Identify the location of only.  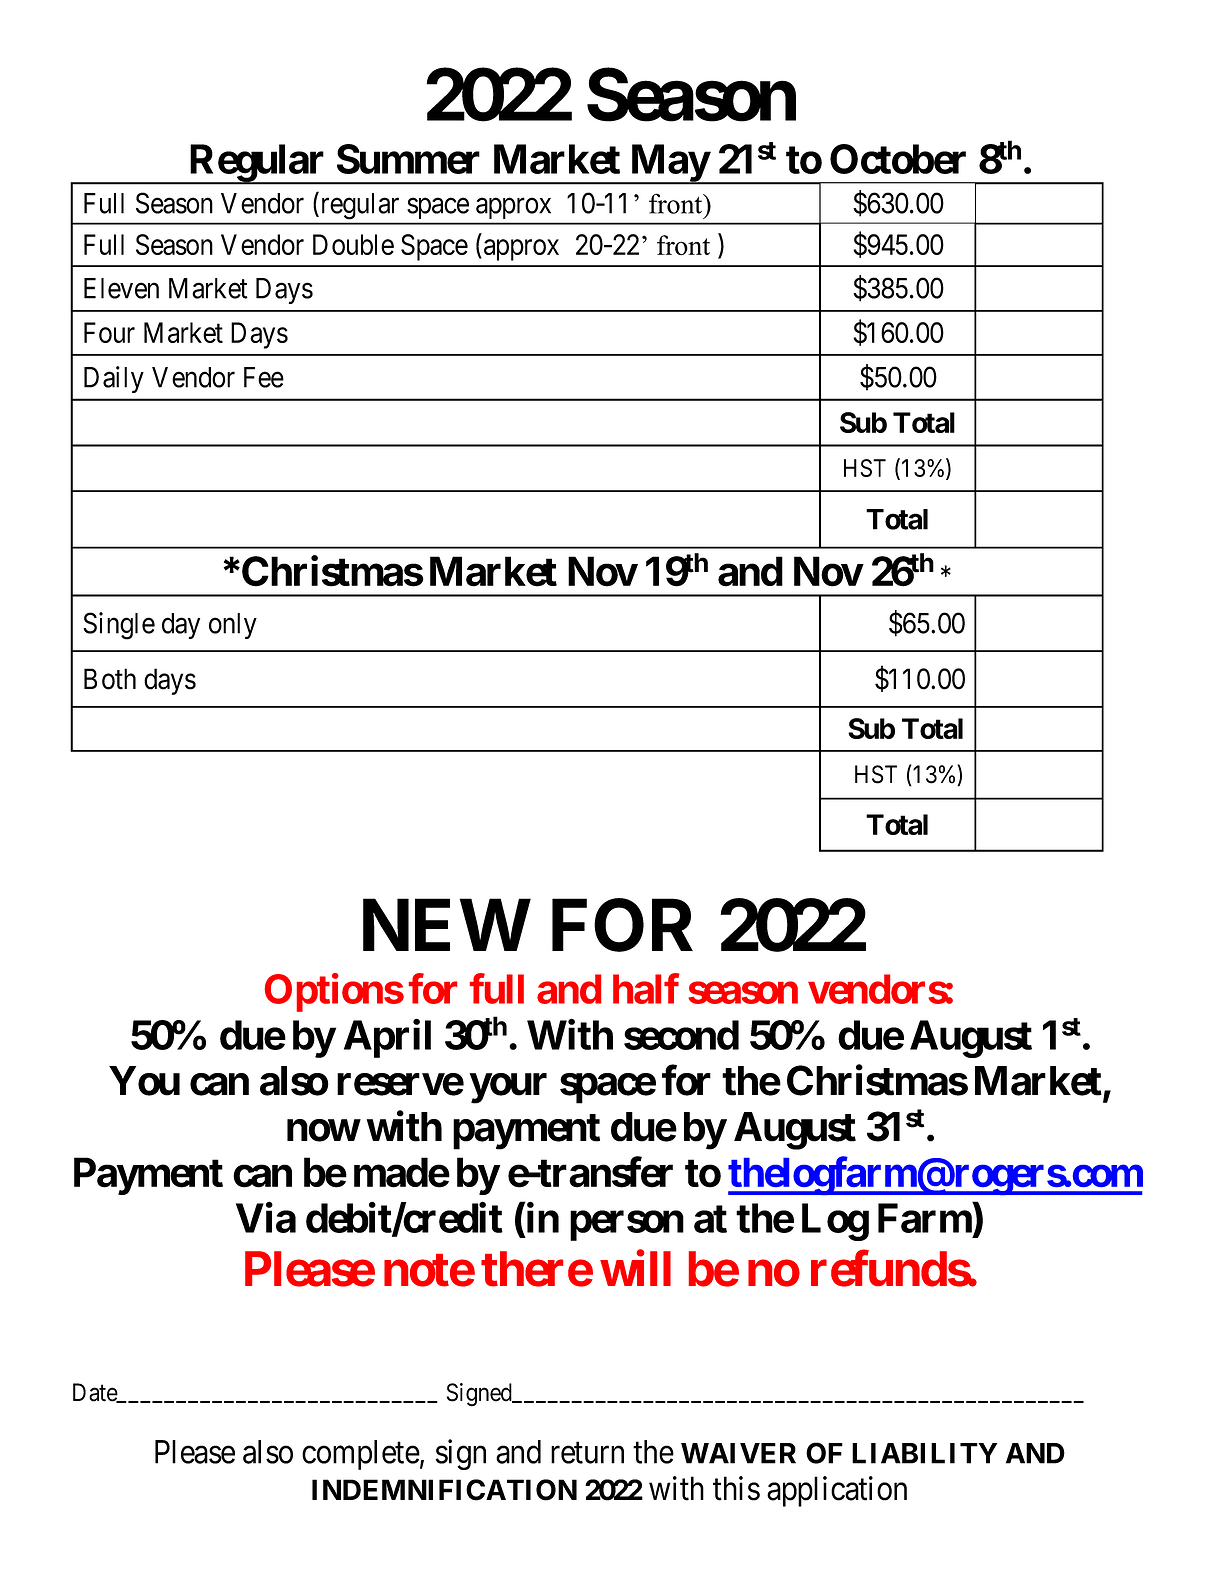
(233, 626).
